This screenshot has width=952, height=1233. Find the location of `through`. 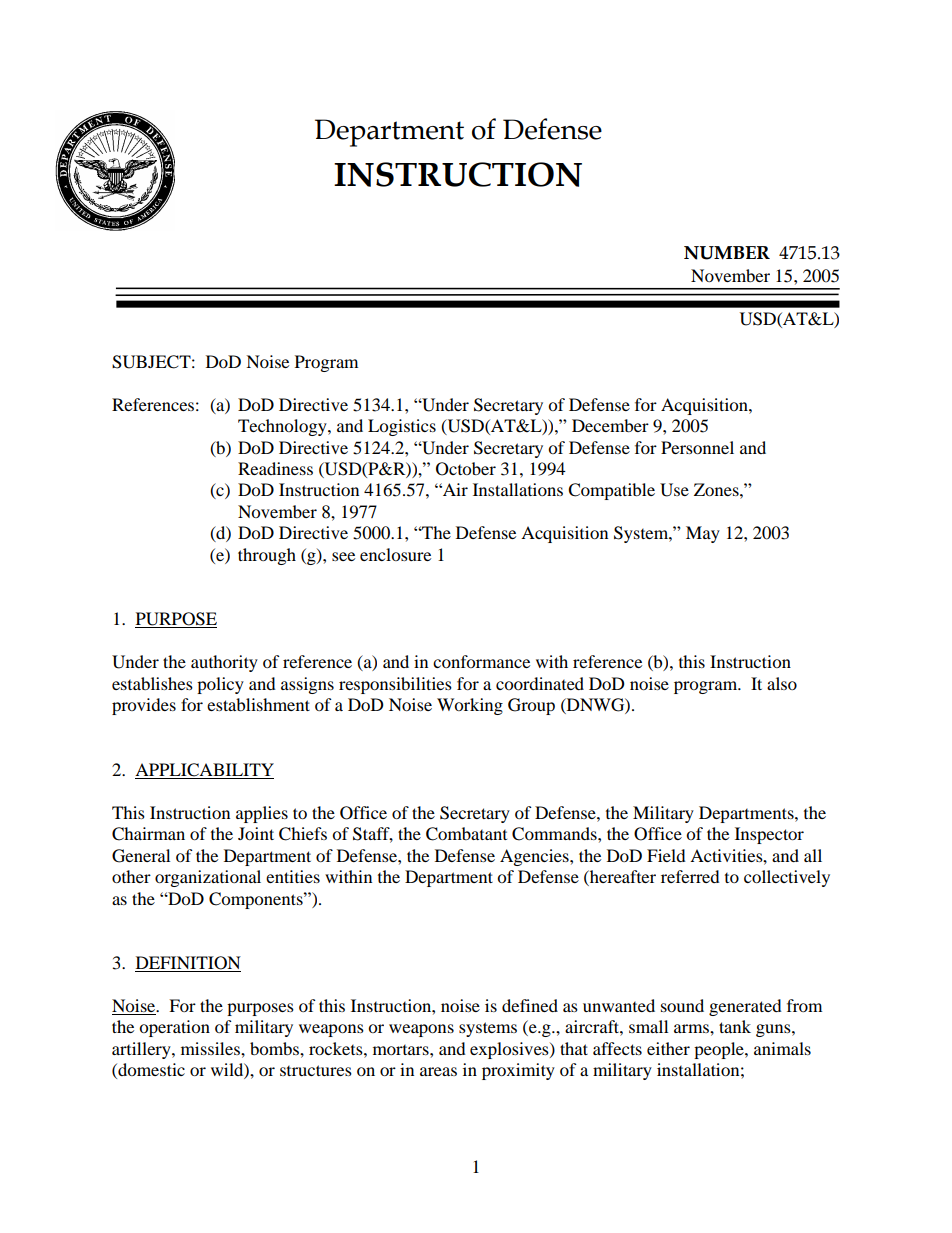

through is located at coordinates (267, 556).
